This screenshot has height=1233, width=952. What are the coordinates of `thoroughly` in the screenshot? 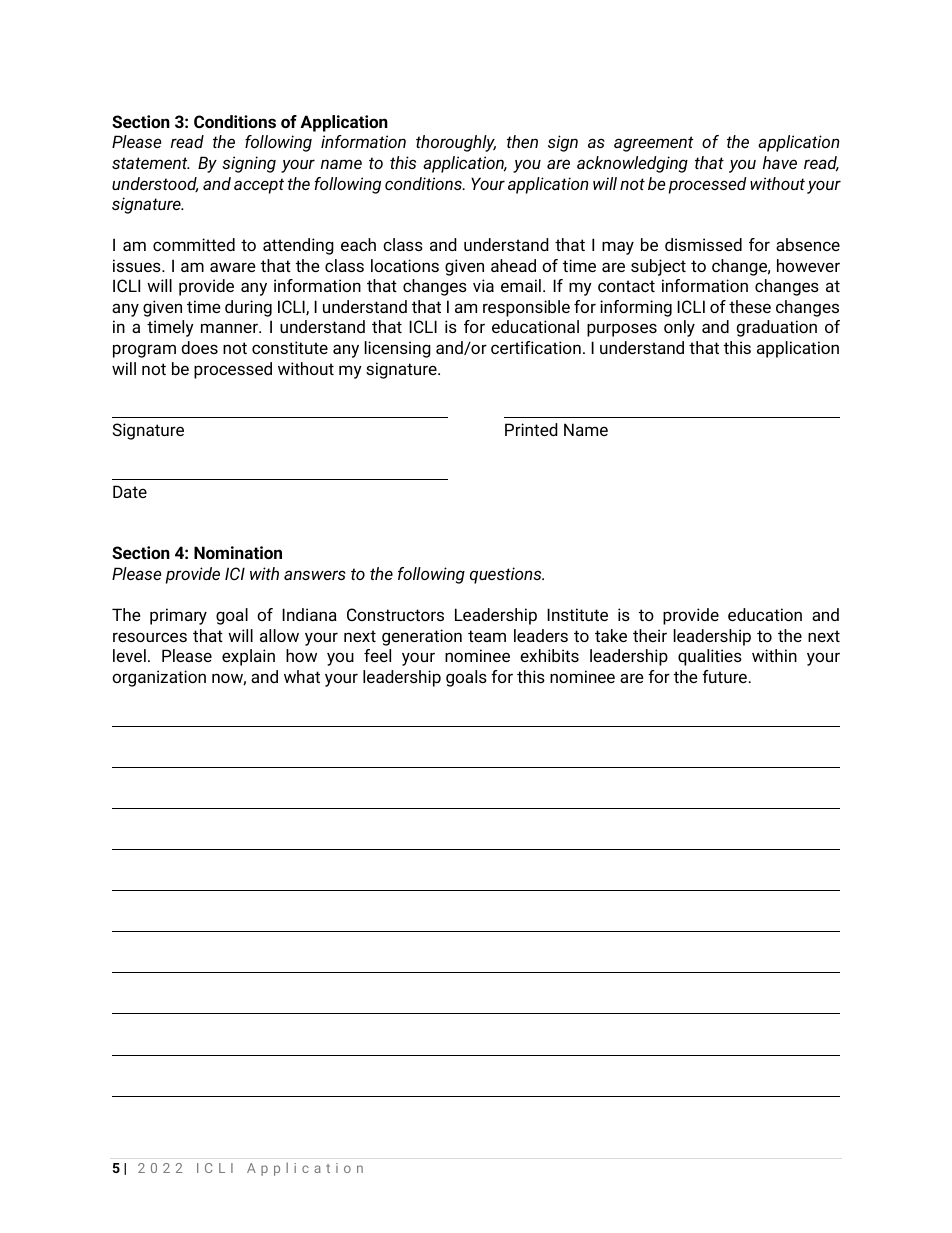 It's located at (456, 143).
